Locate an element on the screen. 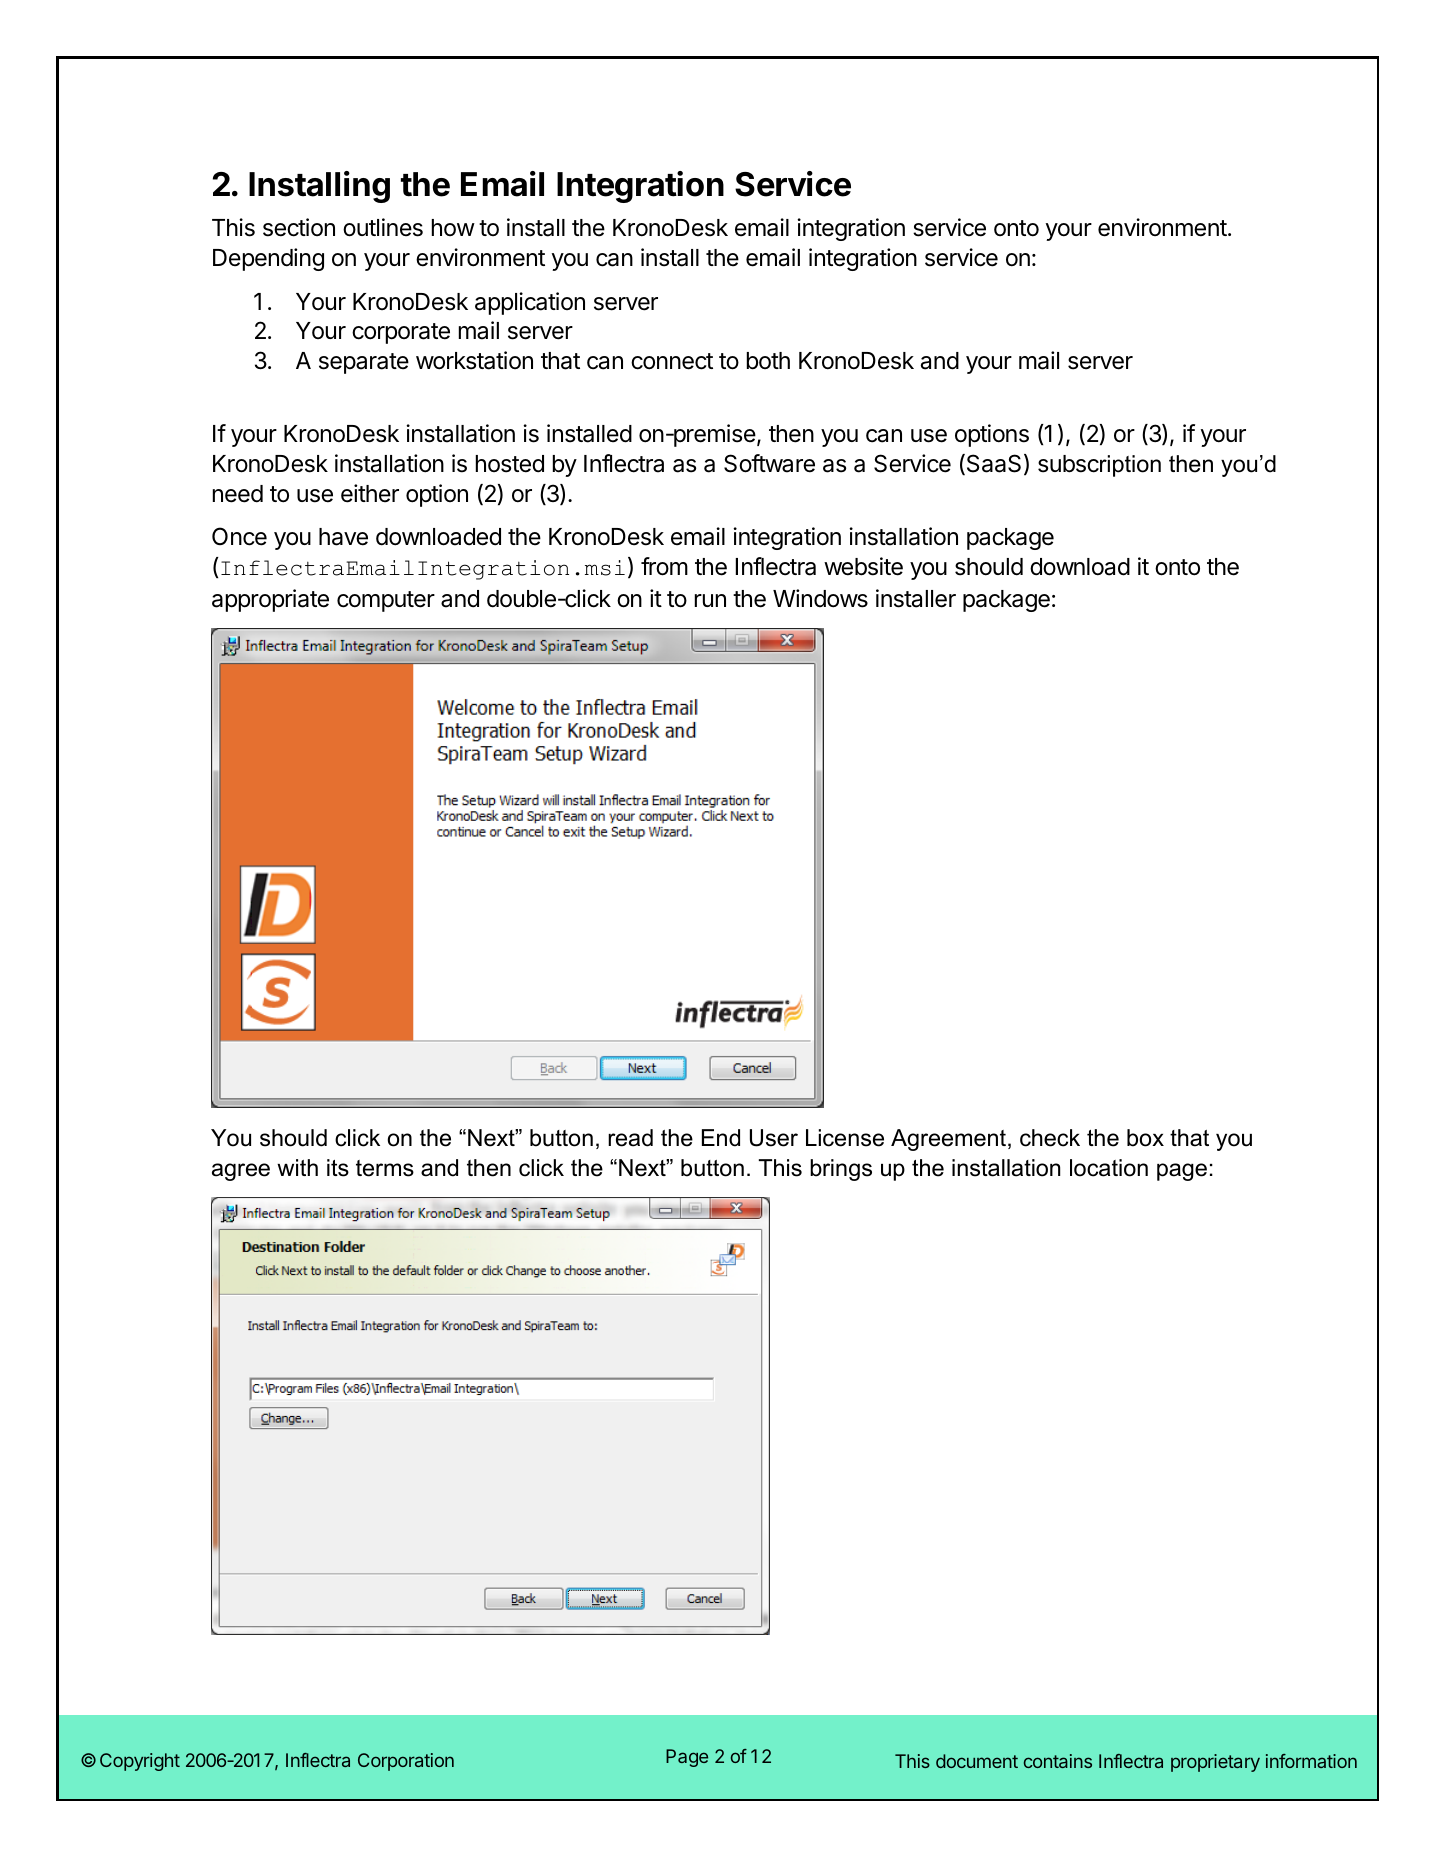  box is located at coordinates (1145, 1138).
